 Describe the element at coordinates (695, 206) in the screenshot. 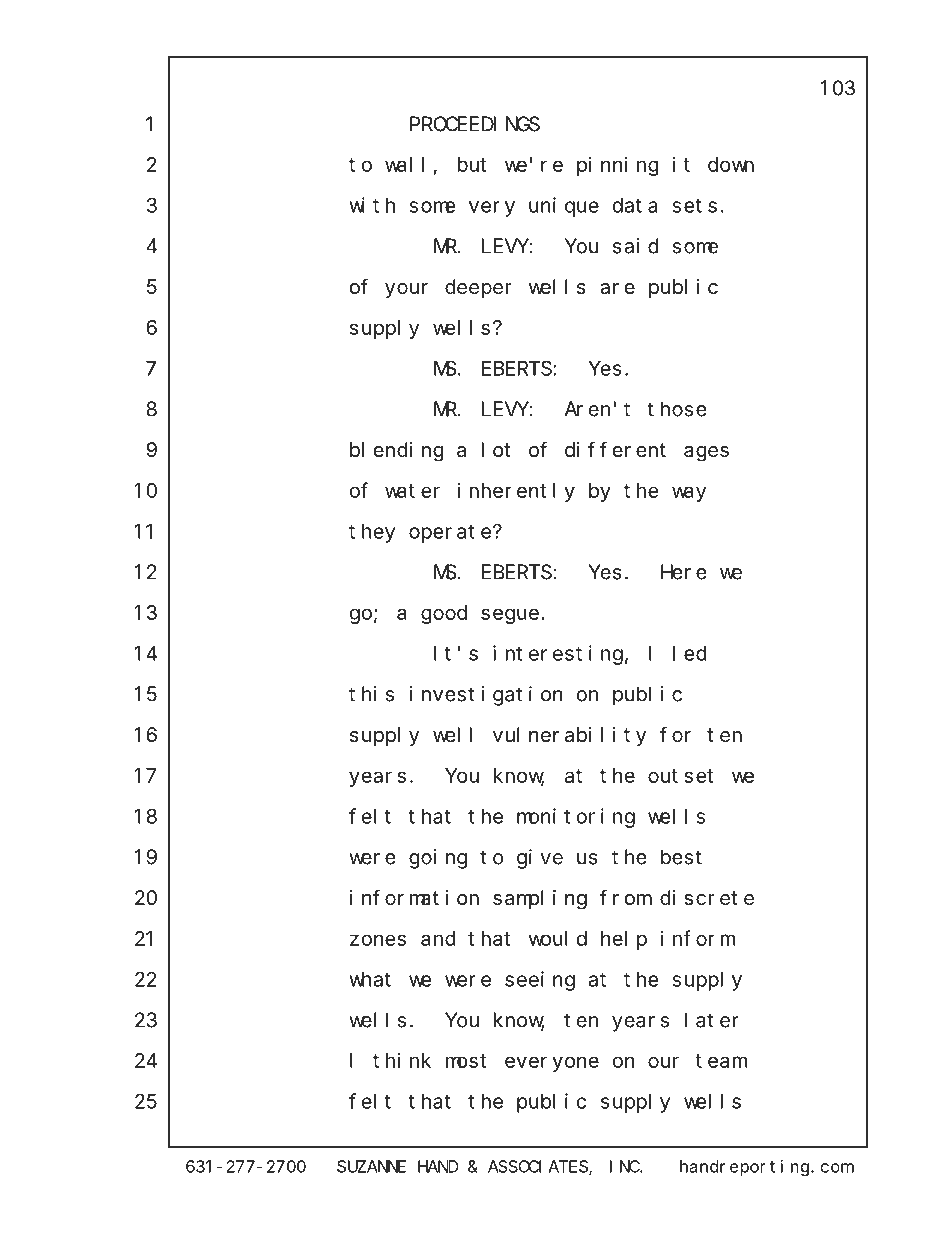

I see `sets` at that location.
